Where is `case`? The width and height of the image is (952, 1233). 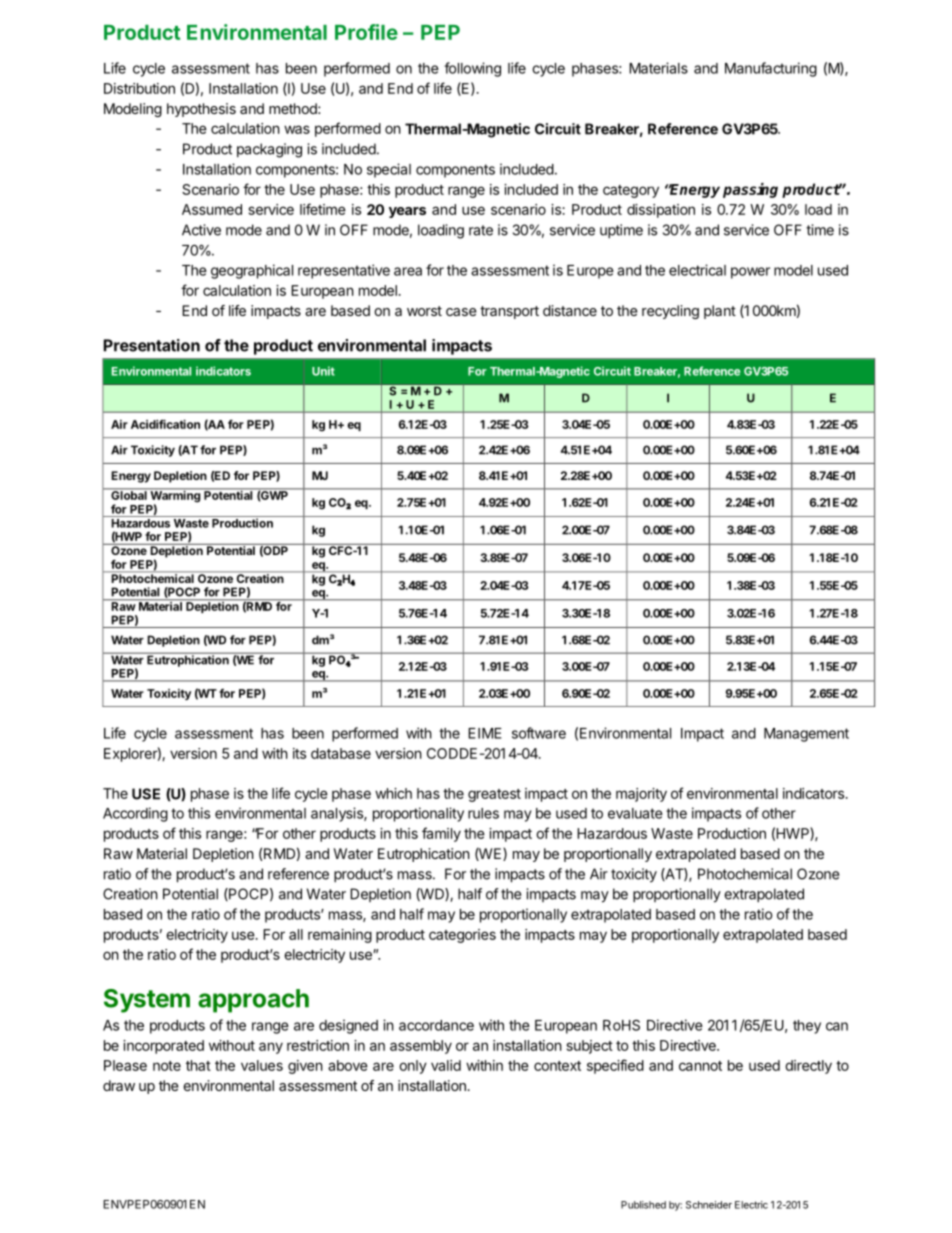 case is located at coordinates (461, 312).
